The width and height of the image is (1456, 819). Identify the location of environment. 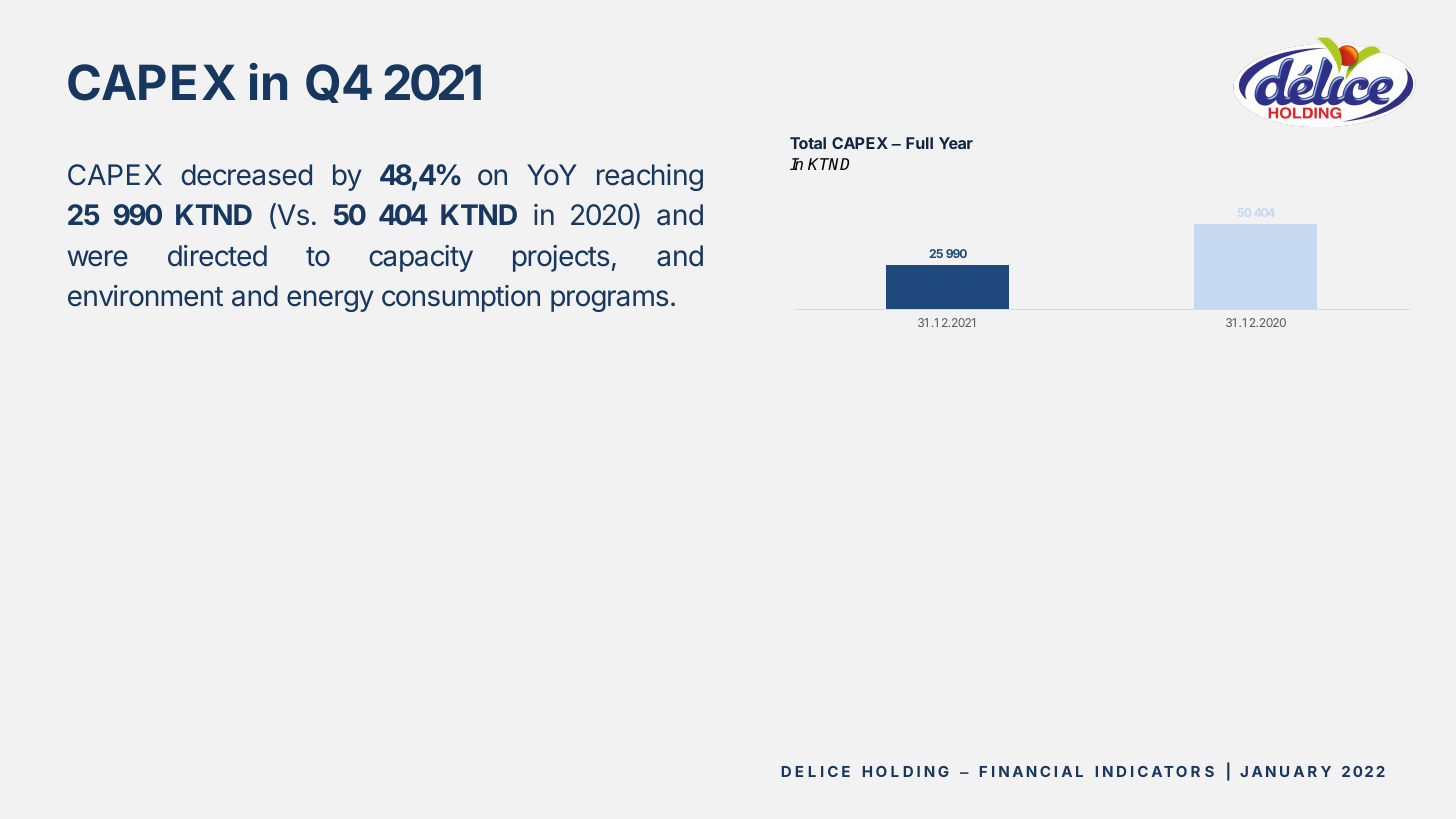
(145, 296).
